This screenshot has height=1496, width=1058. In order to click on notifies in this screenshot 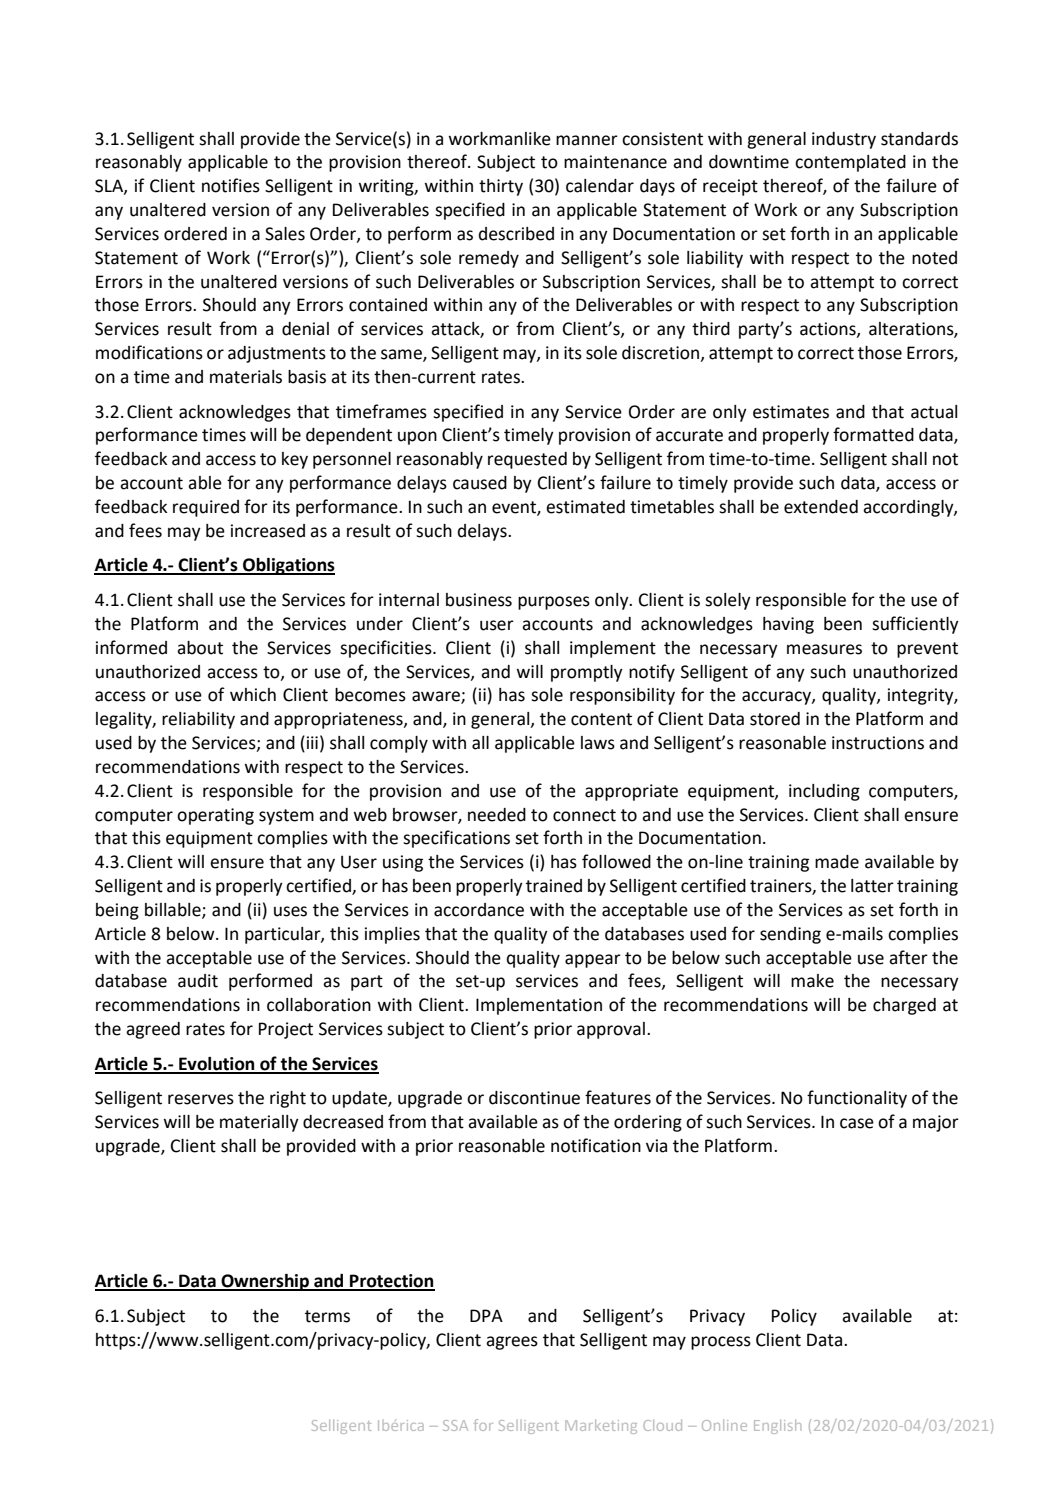, I will do `click(231, 185)`.
